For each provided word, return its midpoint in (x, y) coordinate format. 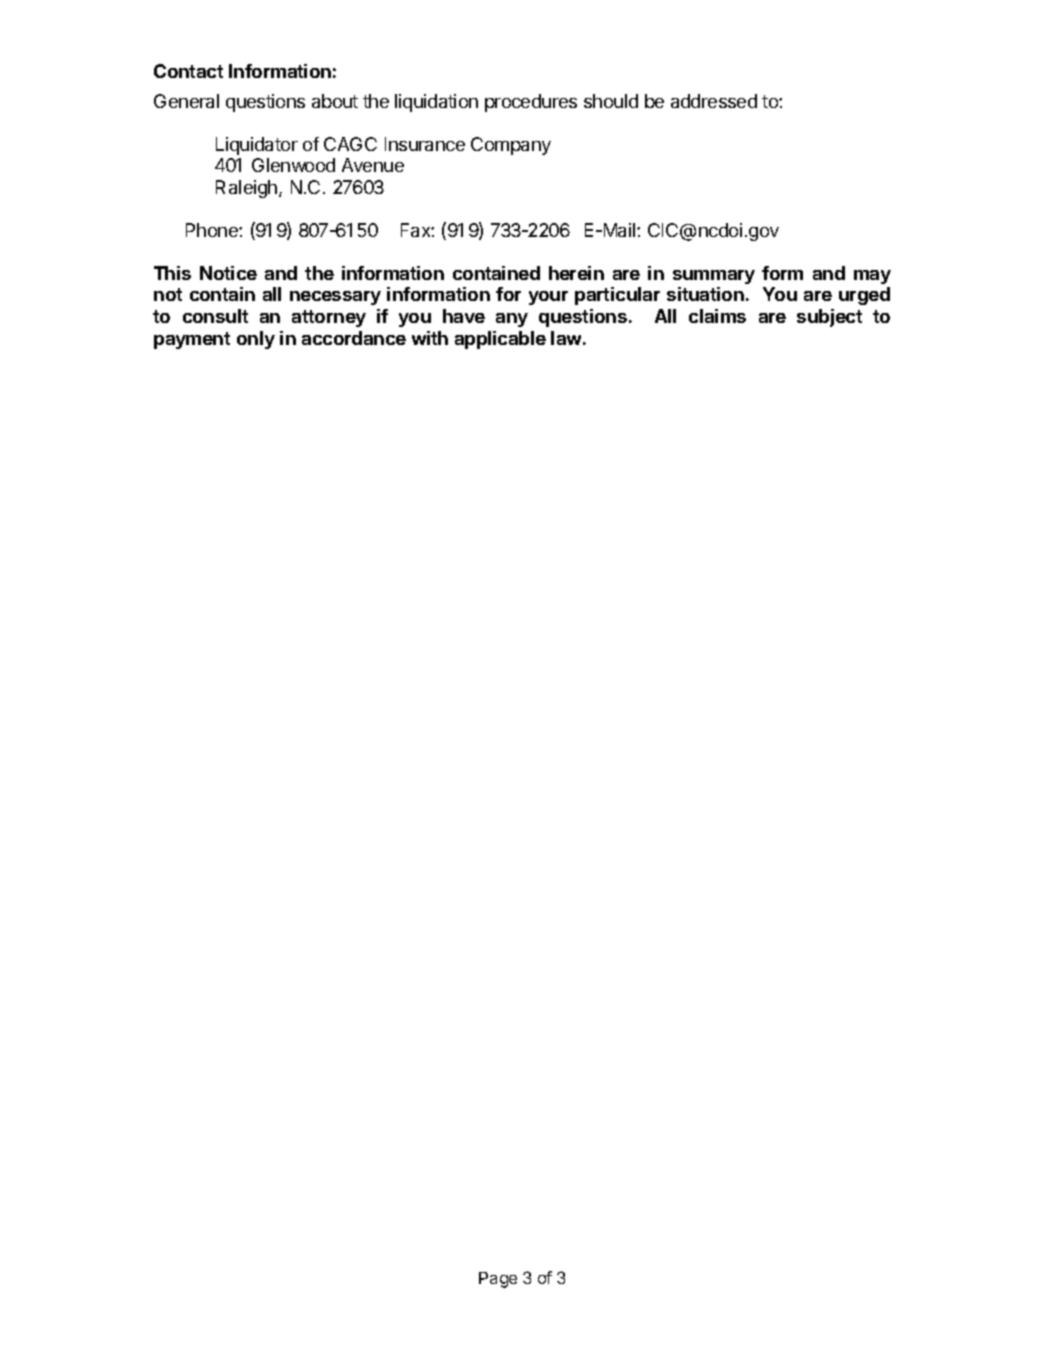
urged (864, 296)
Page (498, 1280)
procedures (531, 103)
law (566, 338)
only (256, 340)
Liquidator (257, 146)
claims (717, 316)
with (430, 338)
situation (705, 294)
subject (829, 318)
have (464, 316)
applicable (500, 340)
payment (192, 340)
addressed (714, 101)
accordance (354, 338)
